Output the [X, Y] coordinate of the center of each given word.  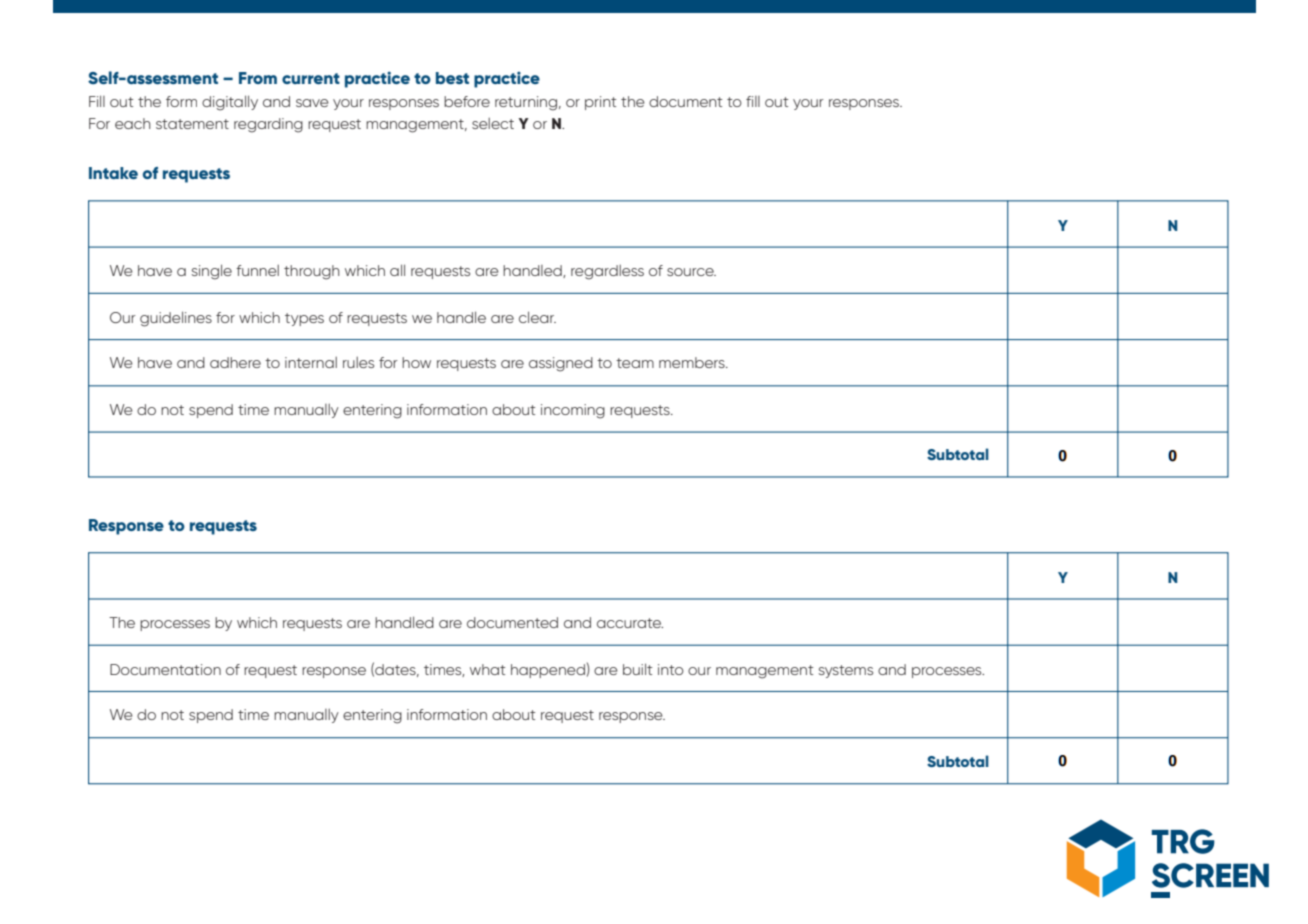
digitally [230, 103]
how [416, 362]
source [691, 272]
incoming [573, 411]
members [693, 362]
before [467, 101]
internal [311, 362]
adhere [235, 362]
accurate [630, 623]
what [487, 669]
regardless [607, 272]
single [212, 272]
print [600, 103]
